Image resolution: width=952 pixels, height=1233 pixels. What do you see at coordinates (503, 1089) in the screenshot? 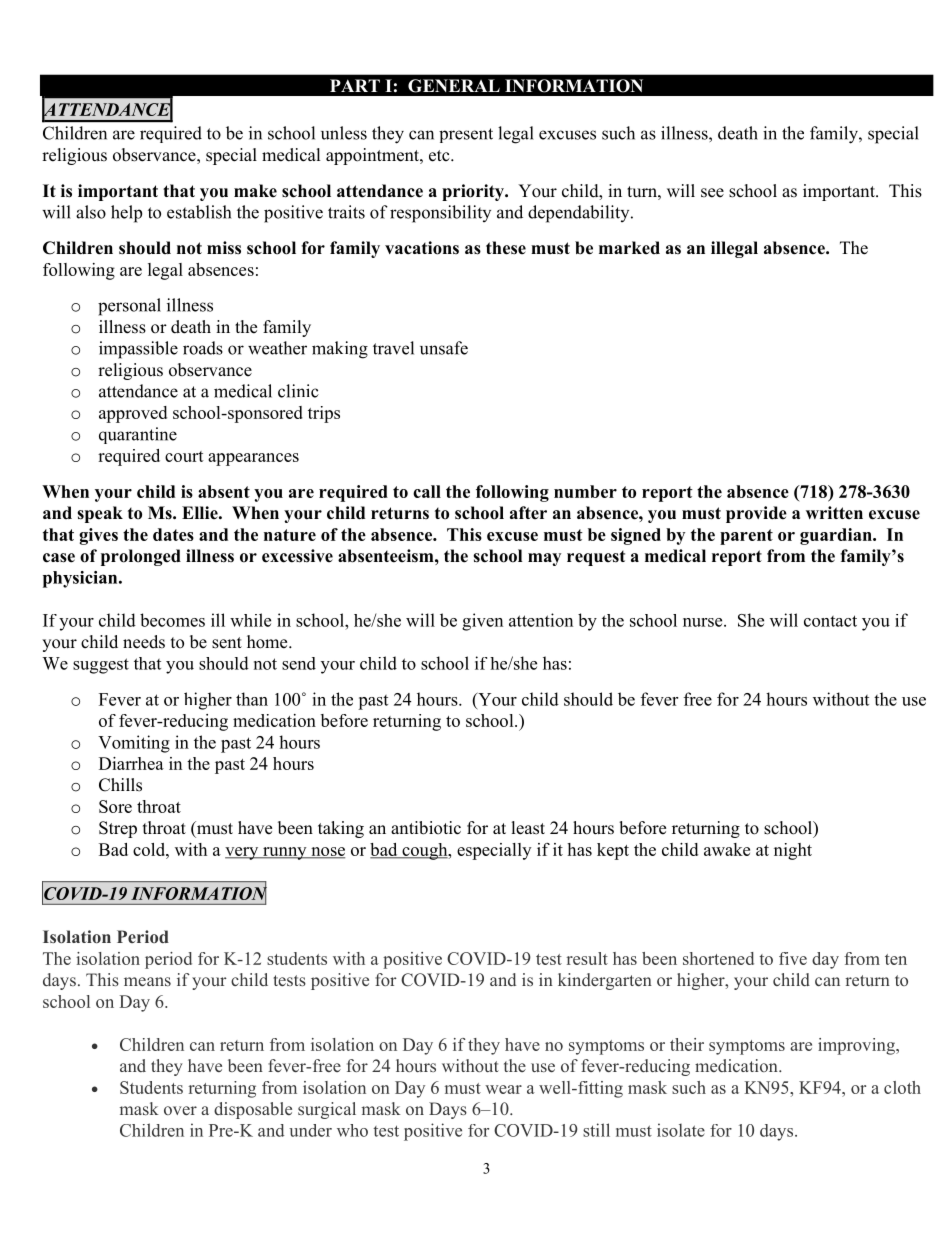
I see `wear` at bounding box center [503, 1089].
